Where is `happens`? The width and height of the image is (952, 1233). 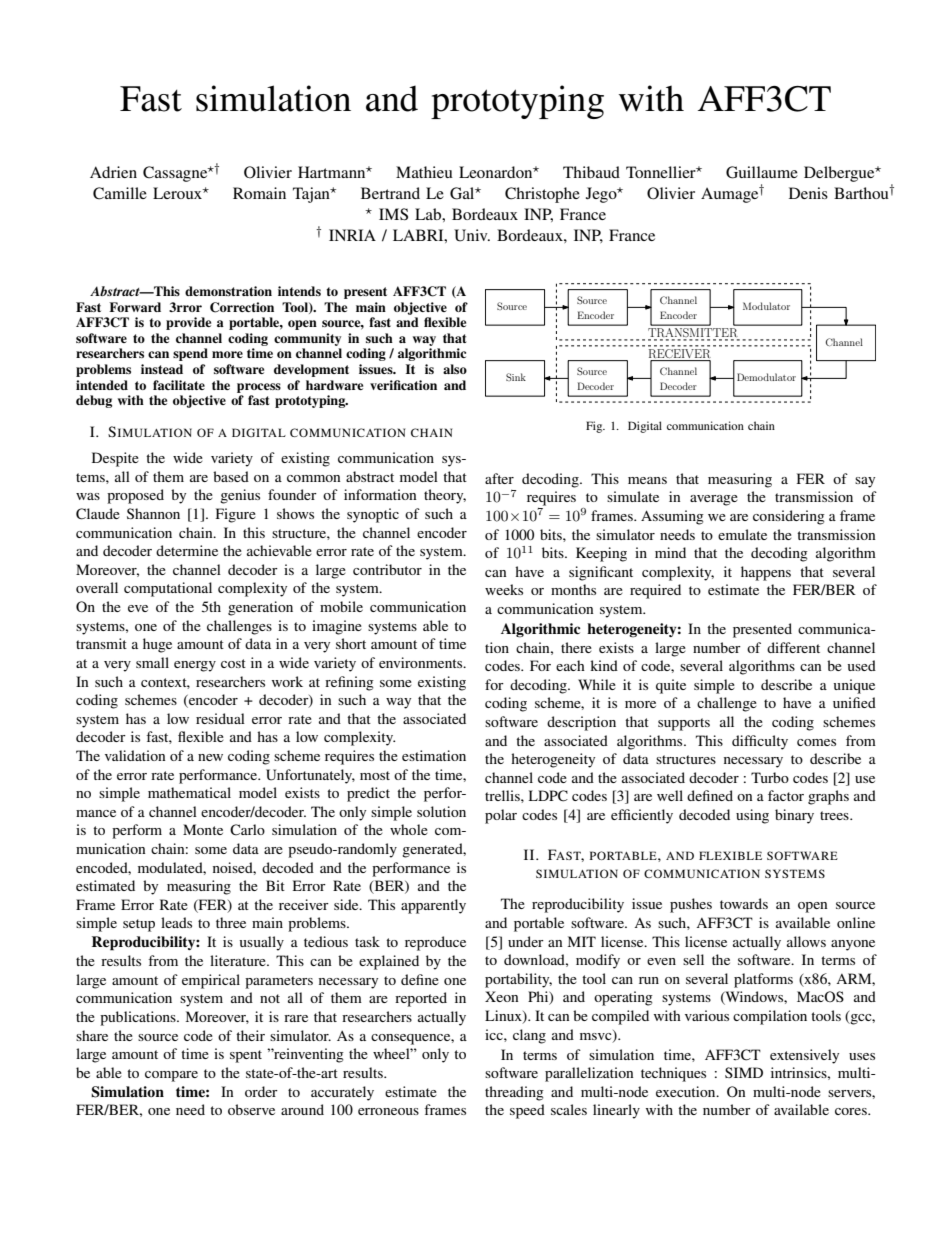 happens is located at coordinates (766, 573).
